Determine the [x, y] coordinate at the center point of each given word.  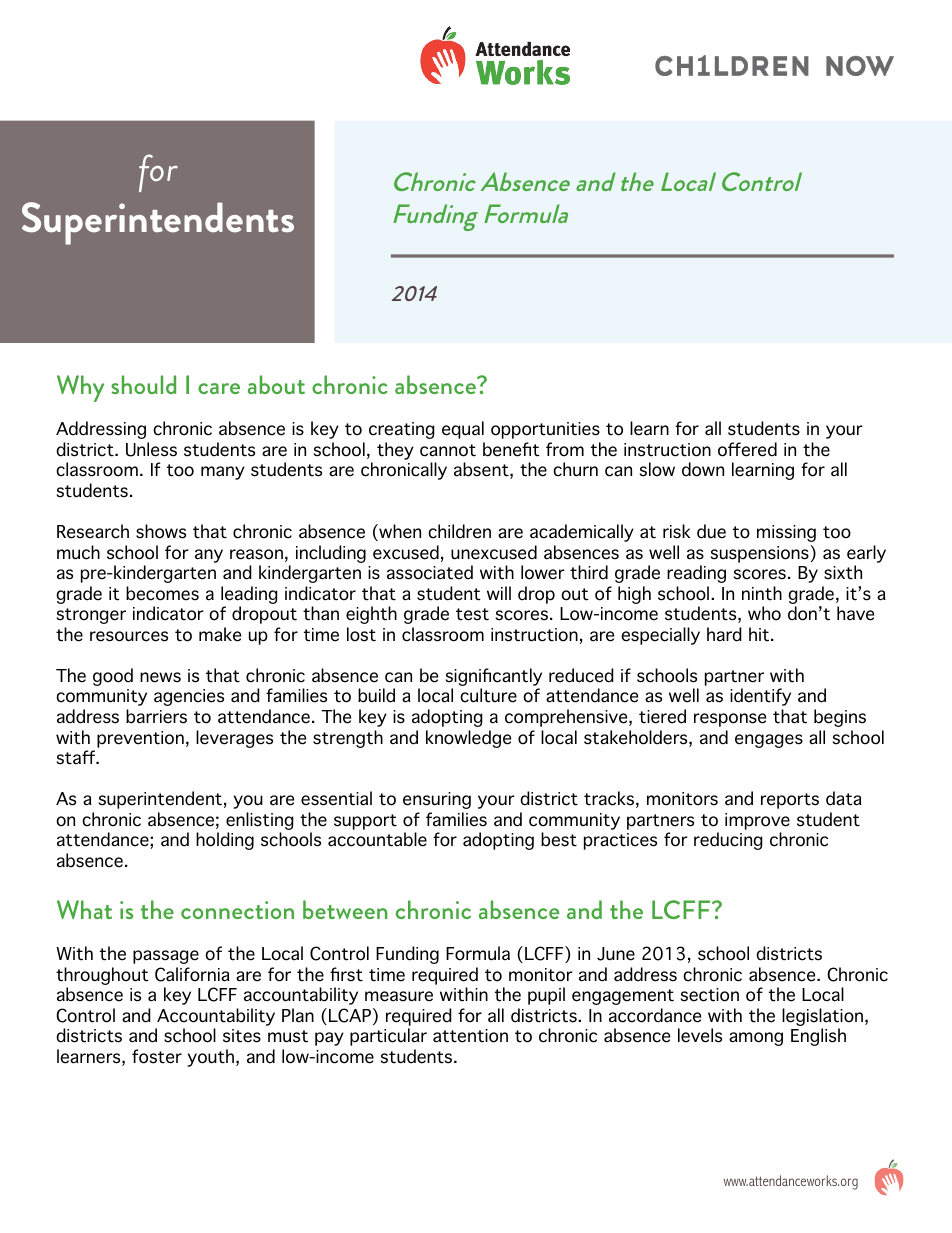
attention [470, 1036]
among [756, 1039]
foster [157, 1056]
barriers [156, 716]
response [730, 720]
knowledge [468, 739]
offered [747, 449]
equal [463, 430]
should [143, 384]
